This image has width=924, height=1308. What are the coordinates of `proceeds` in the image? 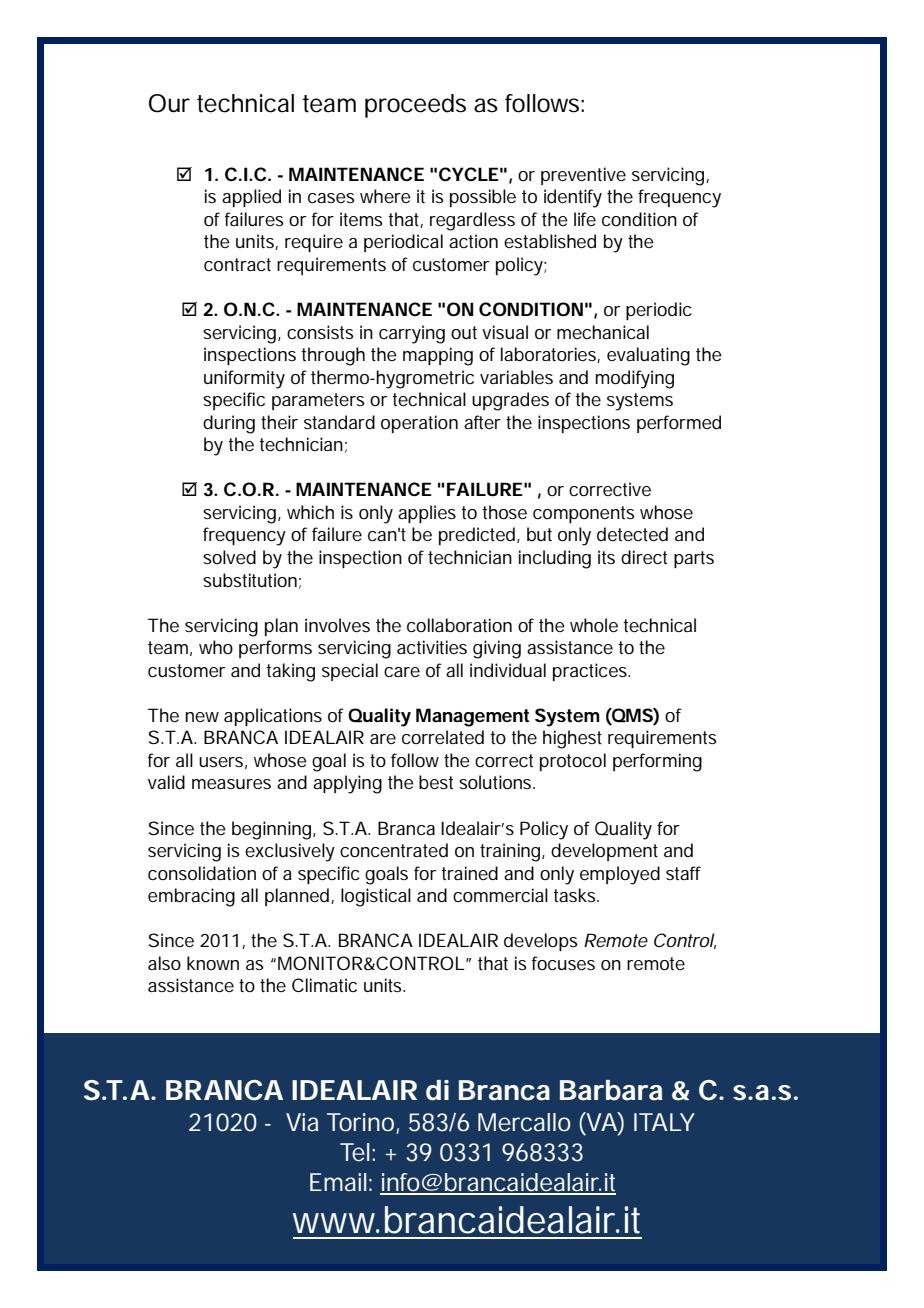 It's located at (415, 106).
